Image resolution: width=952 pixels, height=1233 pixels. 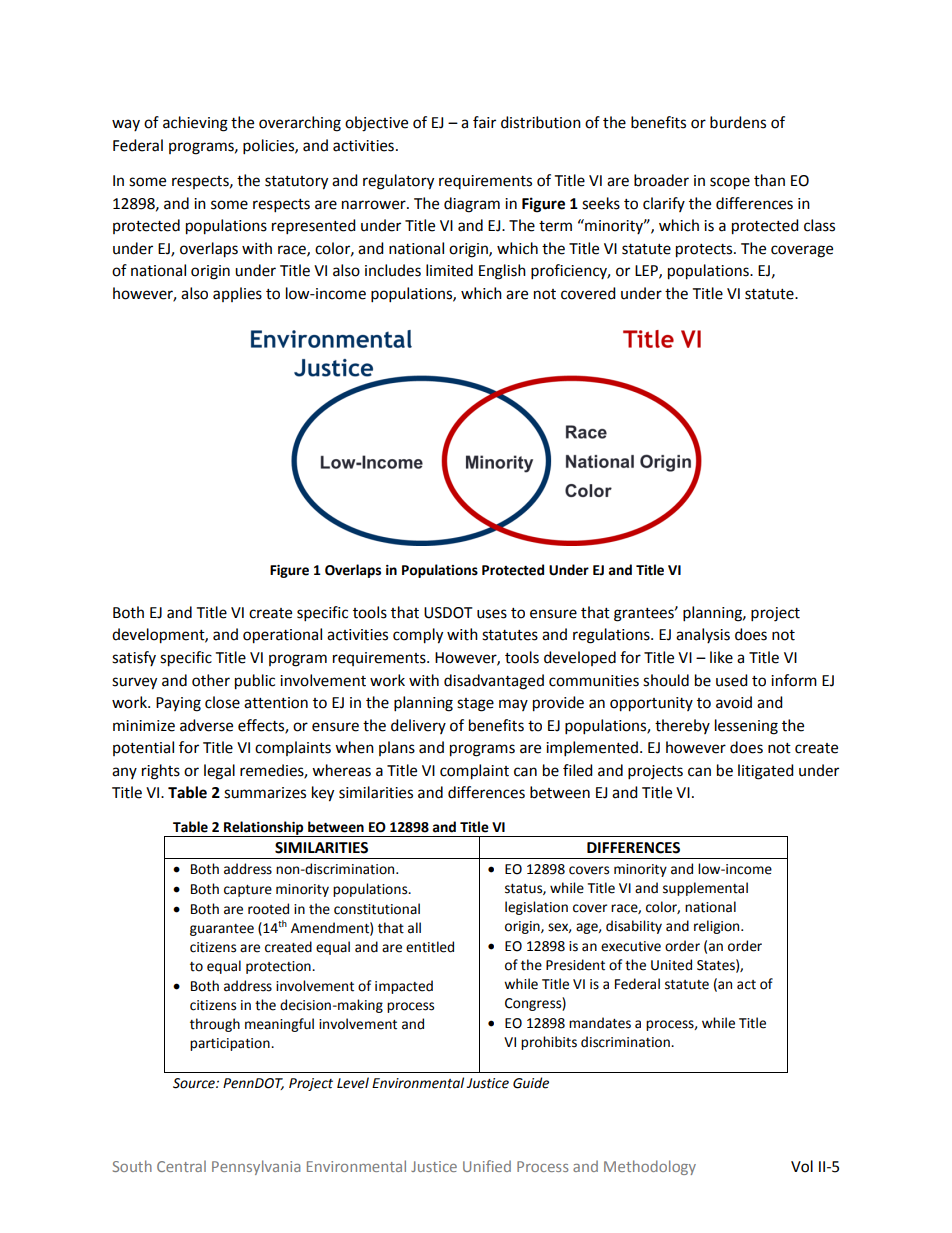 I want to click on English, so click(x=502, y=272).
